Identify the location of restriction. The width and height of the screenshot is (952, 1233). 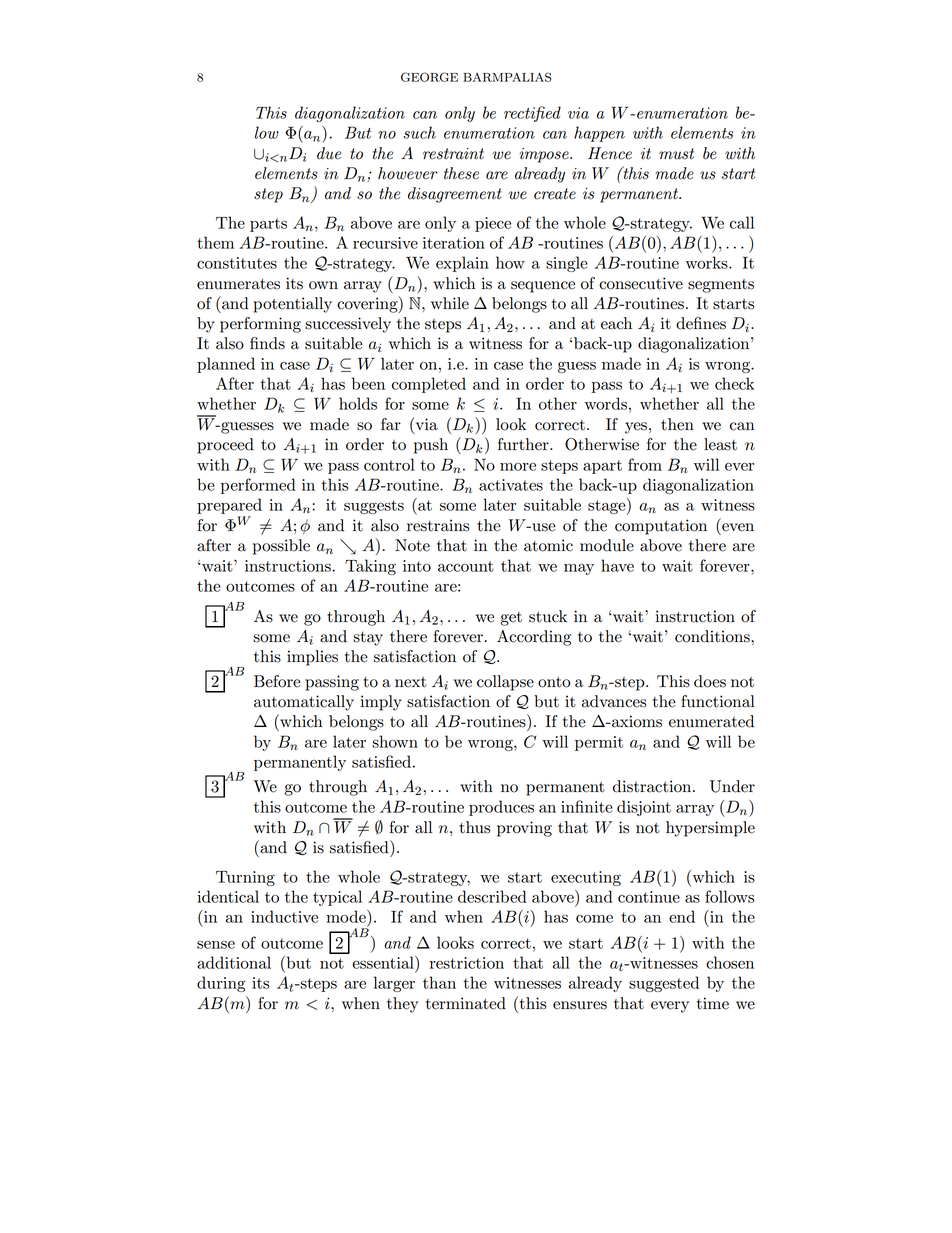
(467, 963).
